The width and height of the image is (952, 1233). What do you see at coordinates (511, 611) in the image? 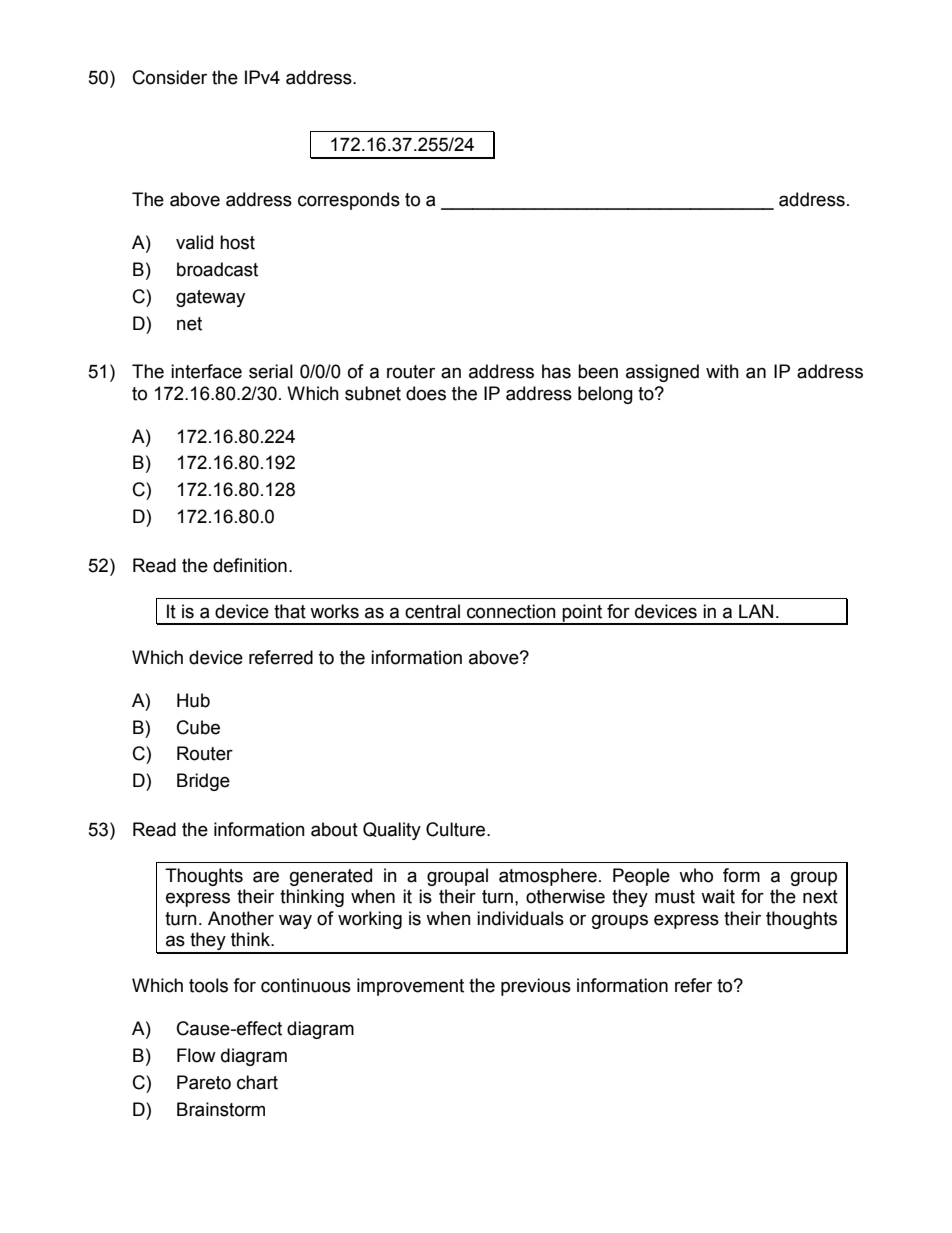
I see `connection` at bounding box center [511, 611].
